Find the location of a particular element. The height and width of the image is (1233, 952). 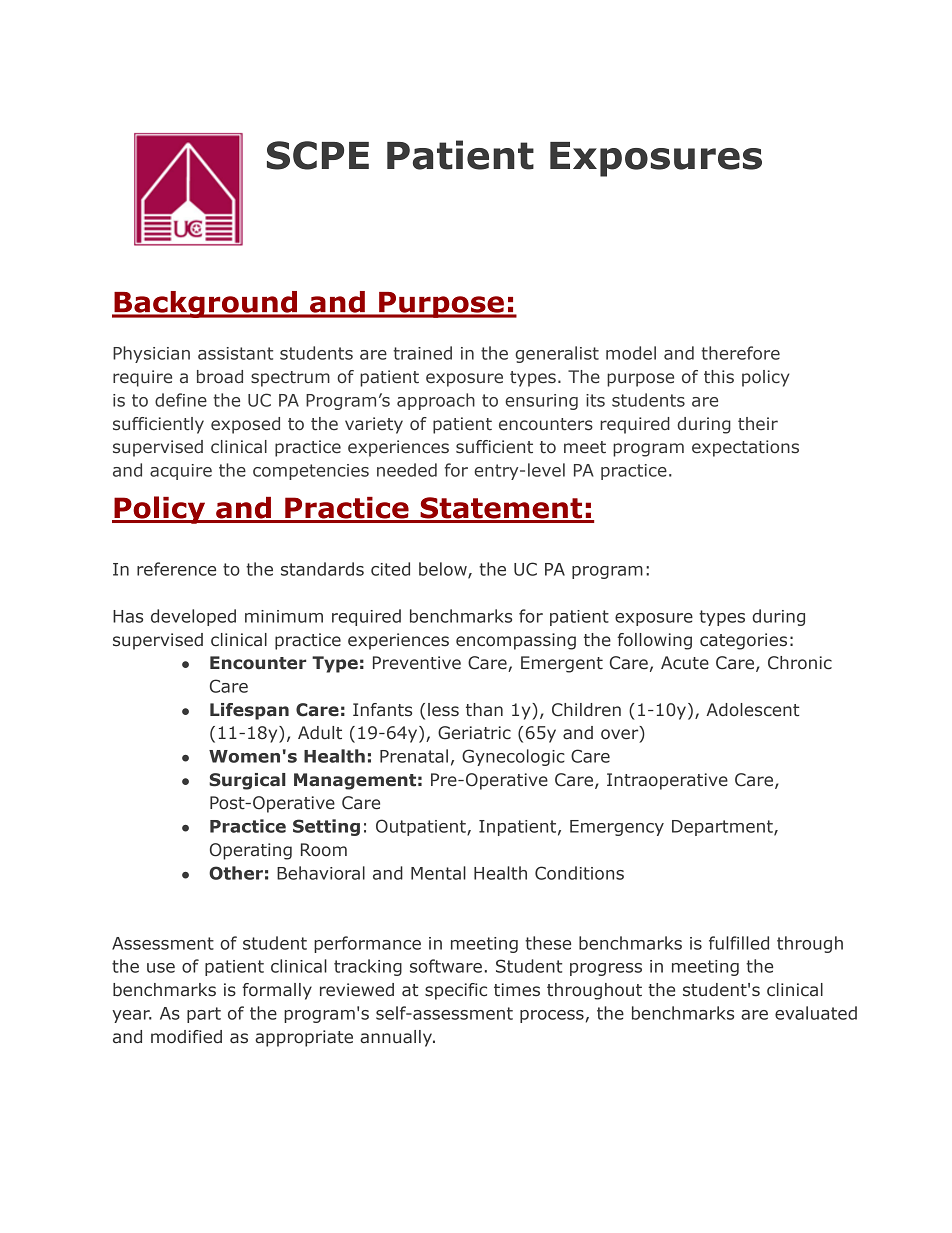

Background is located at coordinates (205, 304).
